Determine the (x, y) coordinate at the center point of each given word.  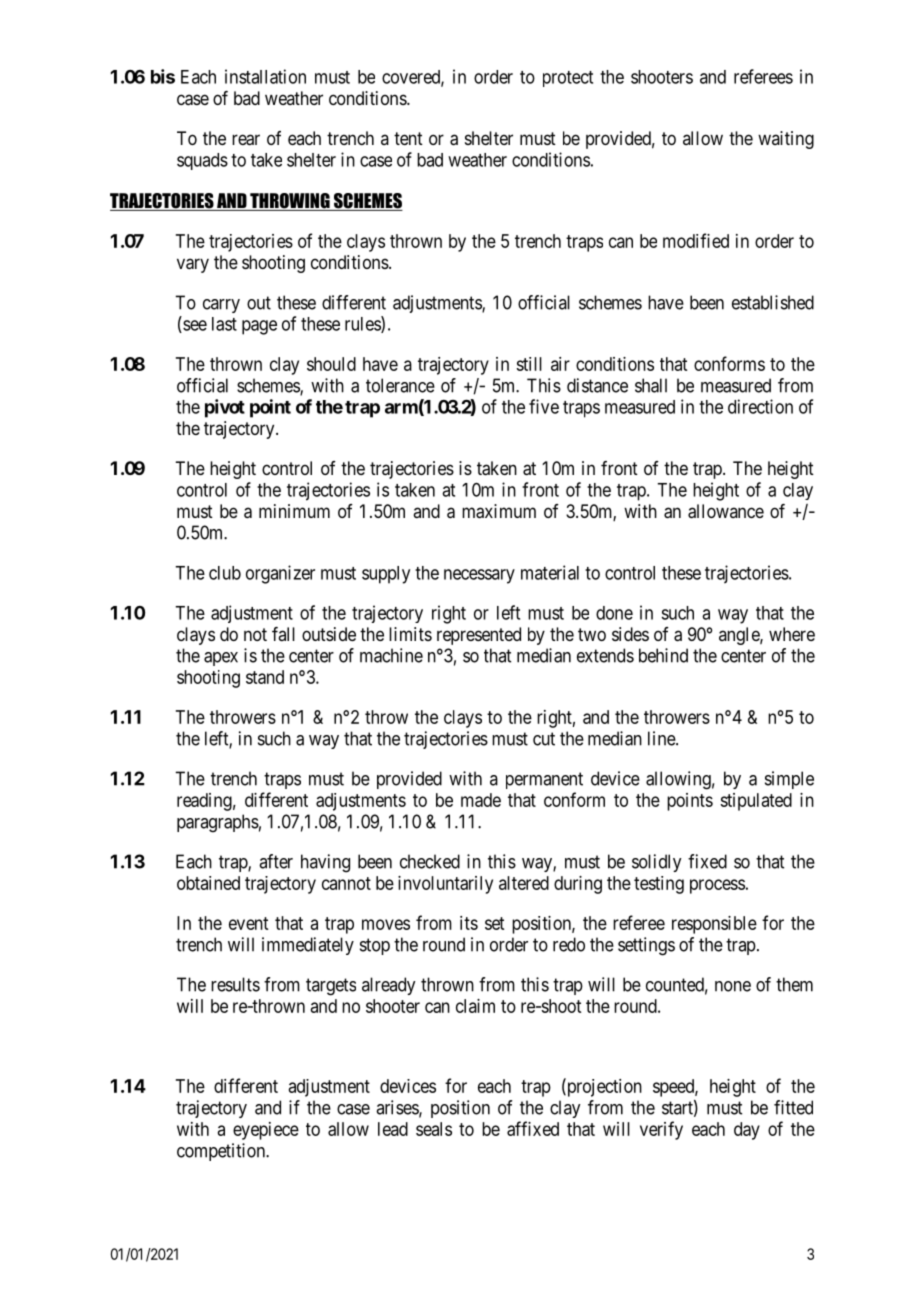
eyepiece (266, 1131)
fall (283, 634)
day (747, 1131)
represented (479, 636)
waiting (786, 140)
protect (568, 79)
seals (434, 1129)
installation (265, 76)
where (792, 634)
